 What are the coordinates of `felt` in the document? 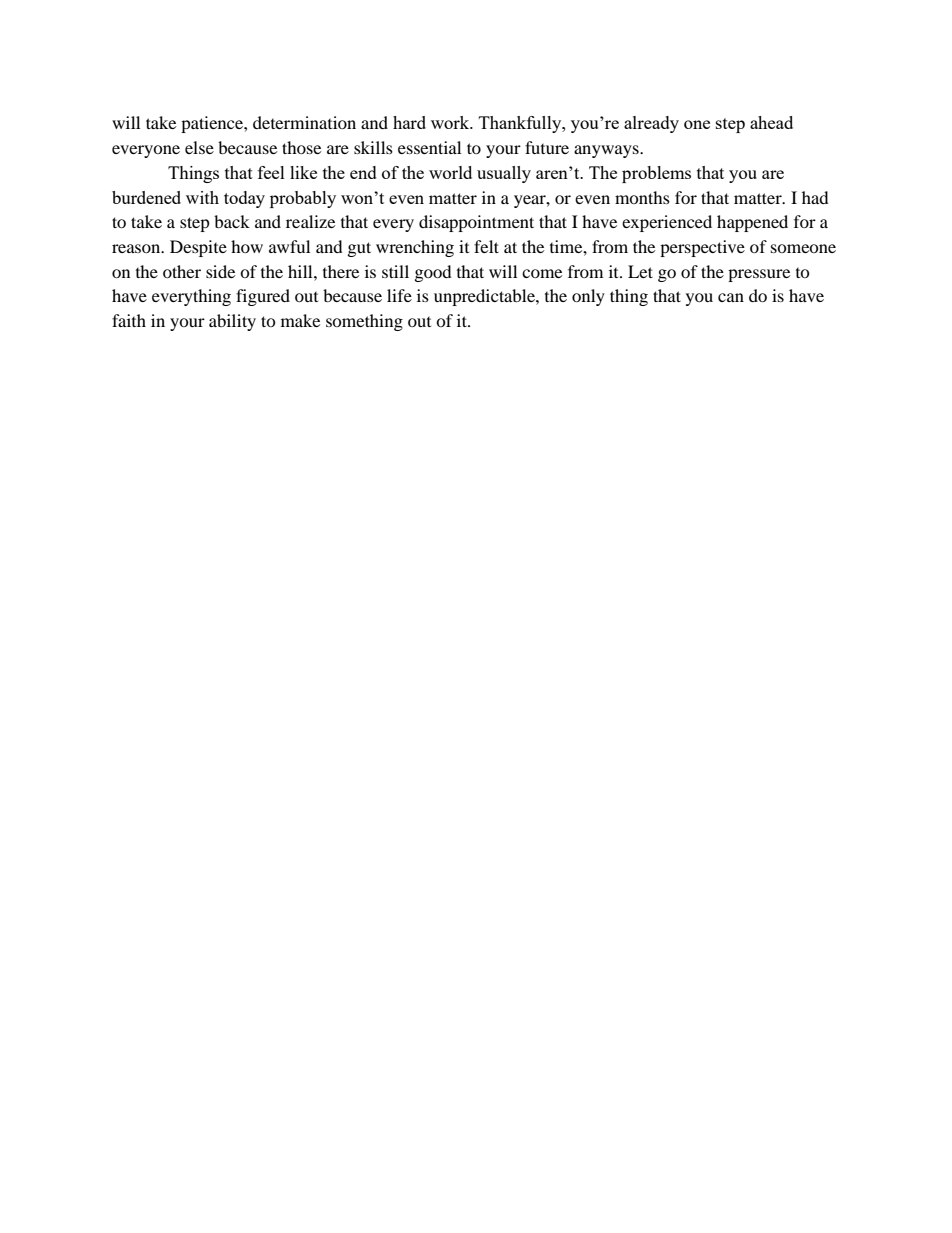 It's located at (486, 246).
